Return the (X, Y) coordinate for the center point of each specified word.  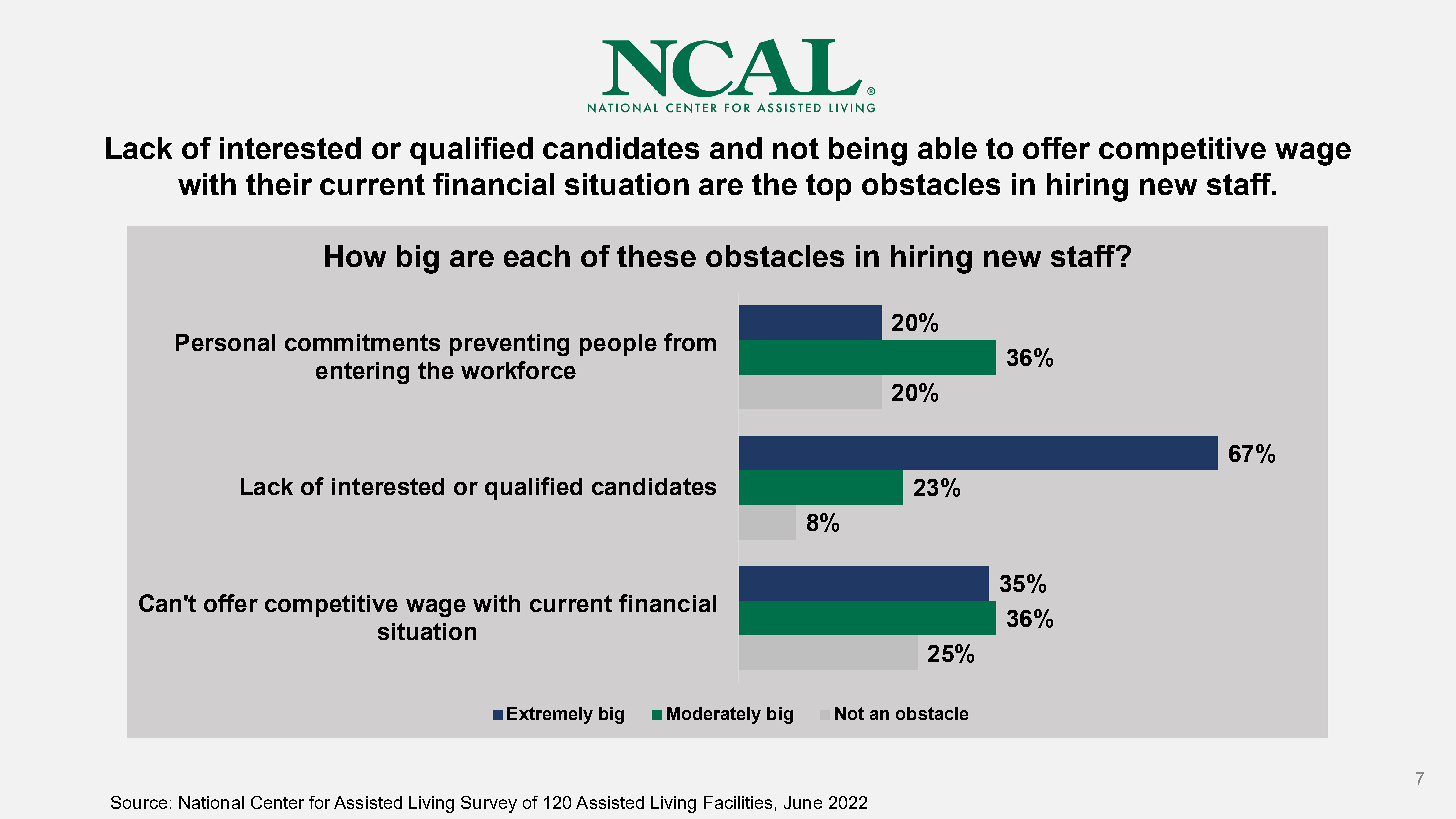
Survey (489, 804)
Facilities (738, 802)
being (868, 151)
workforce (518, 370)
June (803, 802)
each (537, 256)
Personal (225, 342)
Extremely (550, 715)
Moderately (714, 715)
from (690, 342)
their (279, 184)
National (211, 802)
